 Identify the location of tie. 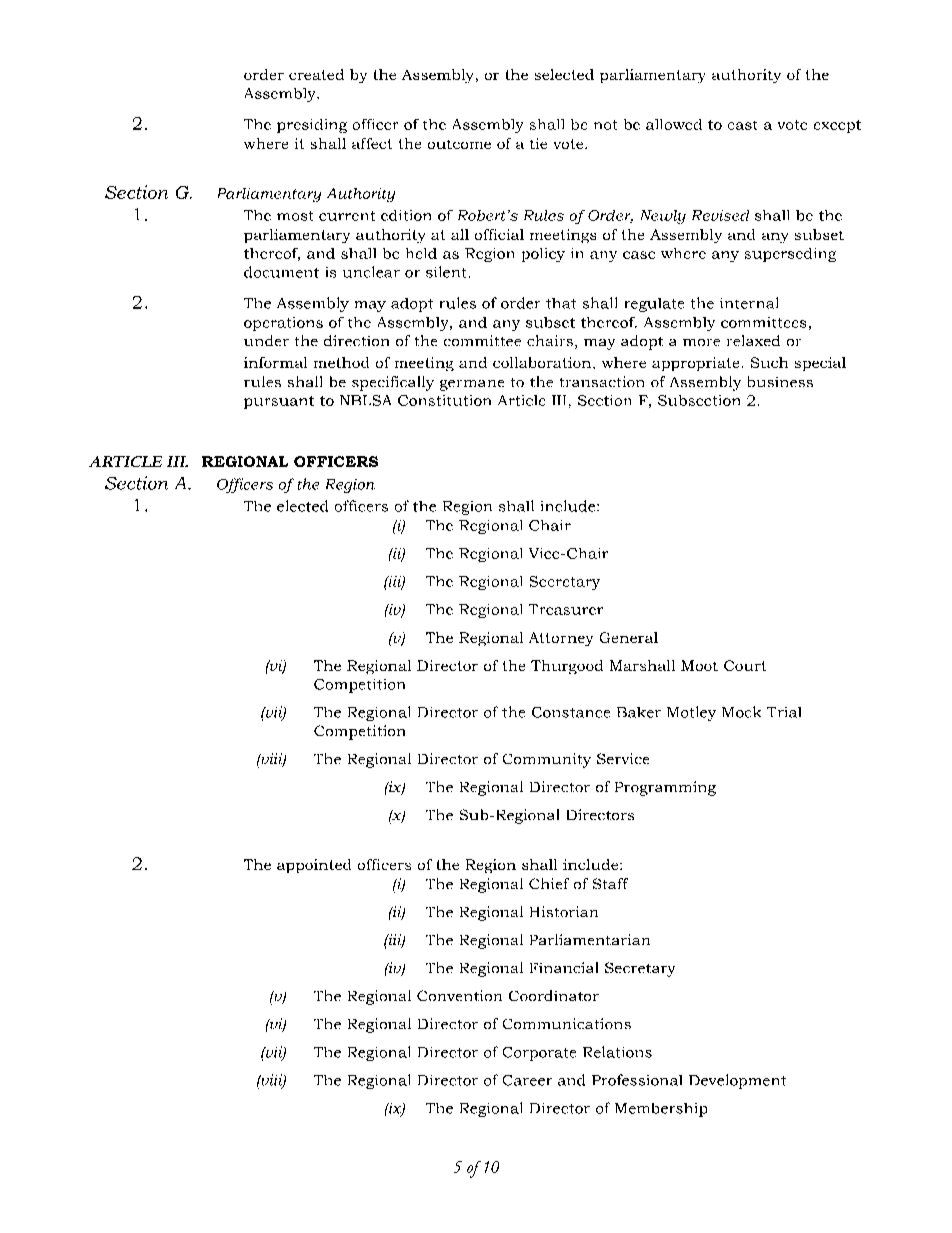
(538, 143).
